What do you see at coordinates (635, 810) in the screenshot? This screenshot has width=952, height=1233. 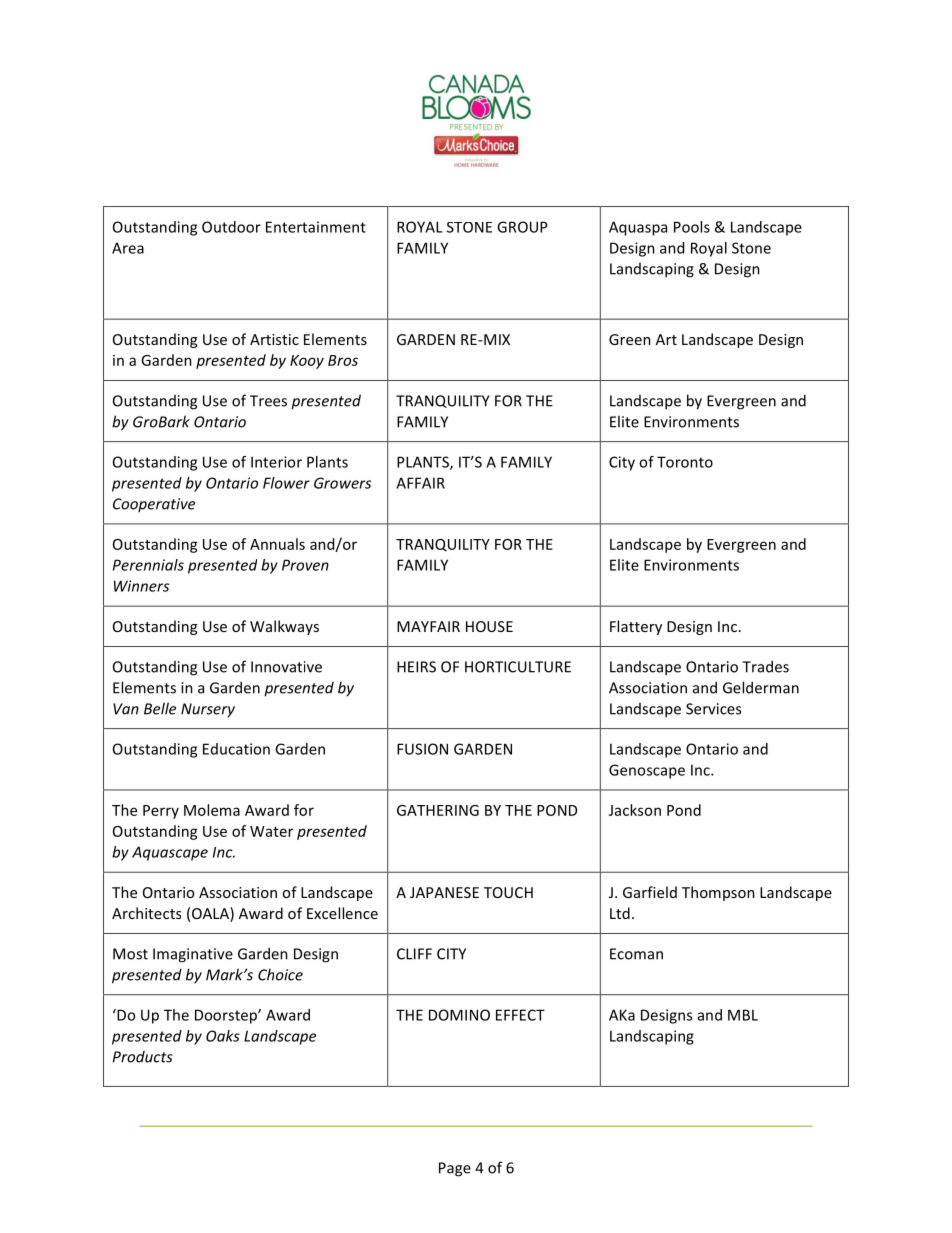 I see `Jackson` at bounding box center [635, 810].
